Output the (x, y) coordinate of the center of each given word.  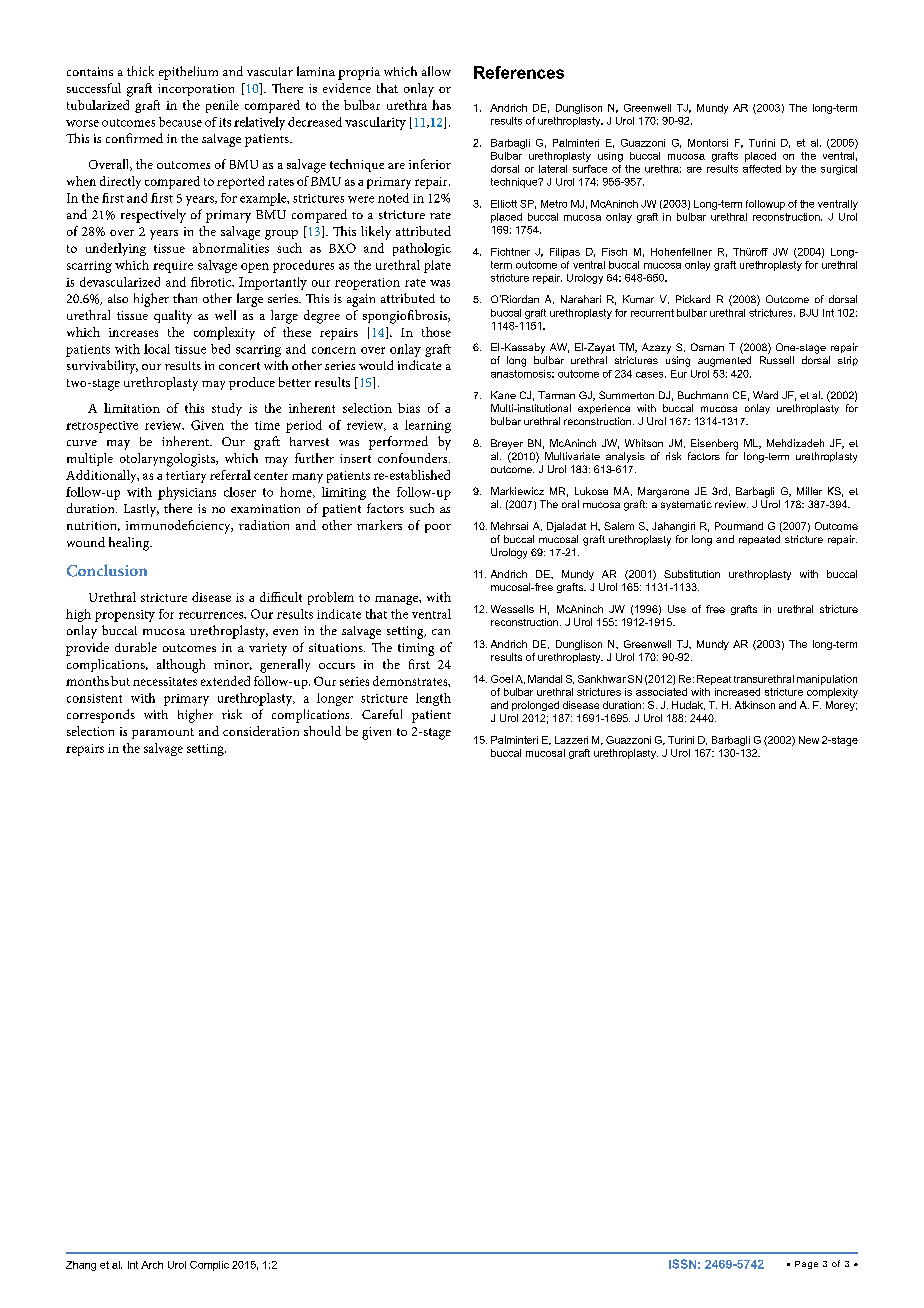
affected (762, 169)
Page (806, 1265)
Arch (152, 1265)
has (441, 105)
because (180, 122)
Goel (502, 679)
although (181, 666)
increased (737, 692)
